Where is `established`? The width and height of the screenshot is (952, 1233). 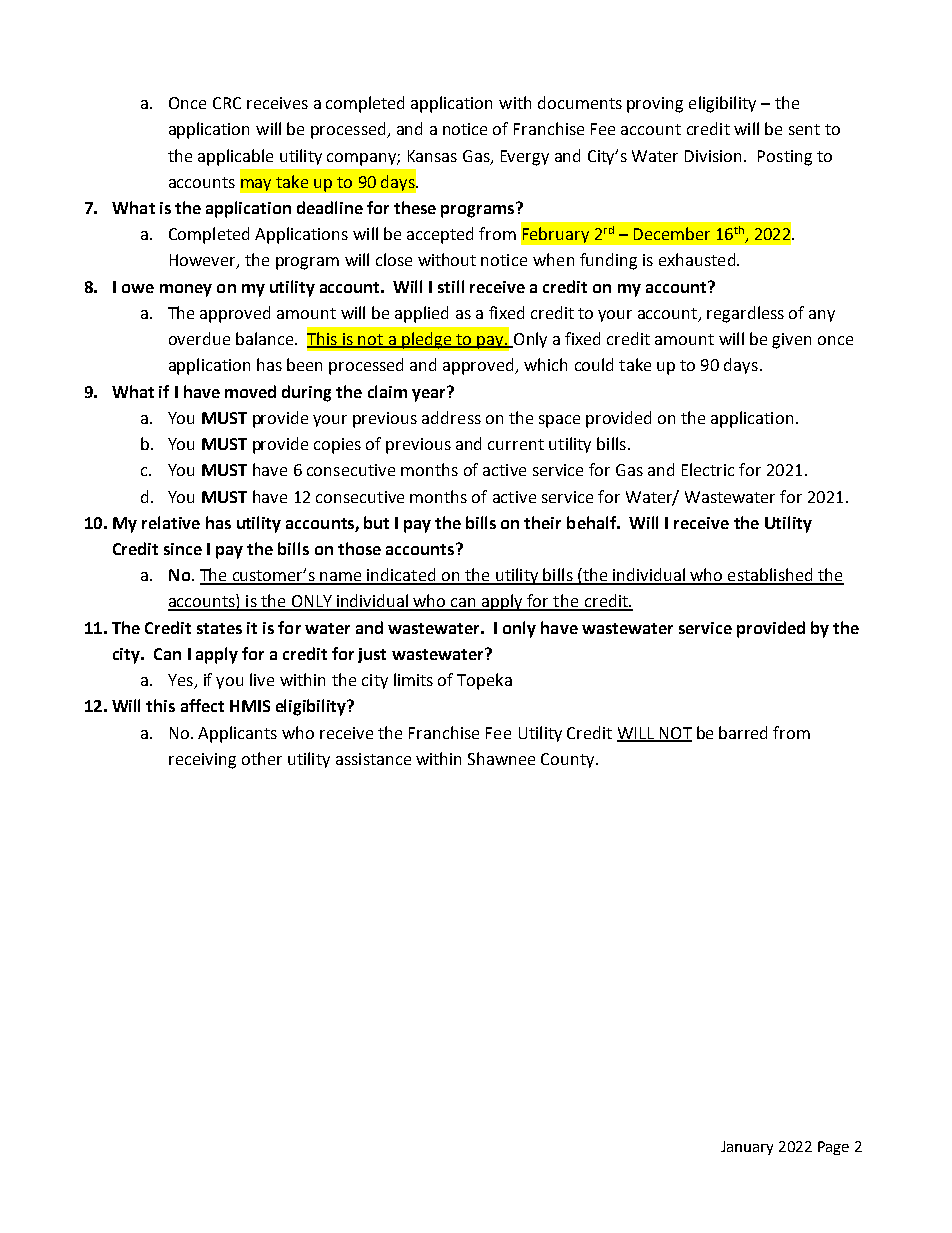 established is located at coordinates (770, 576).
